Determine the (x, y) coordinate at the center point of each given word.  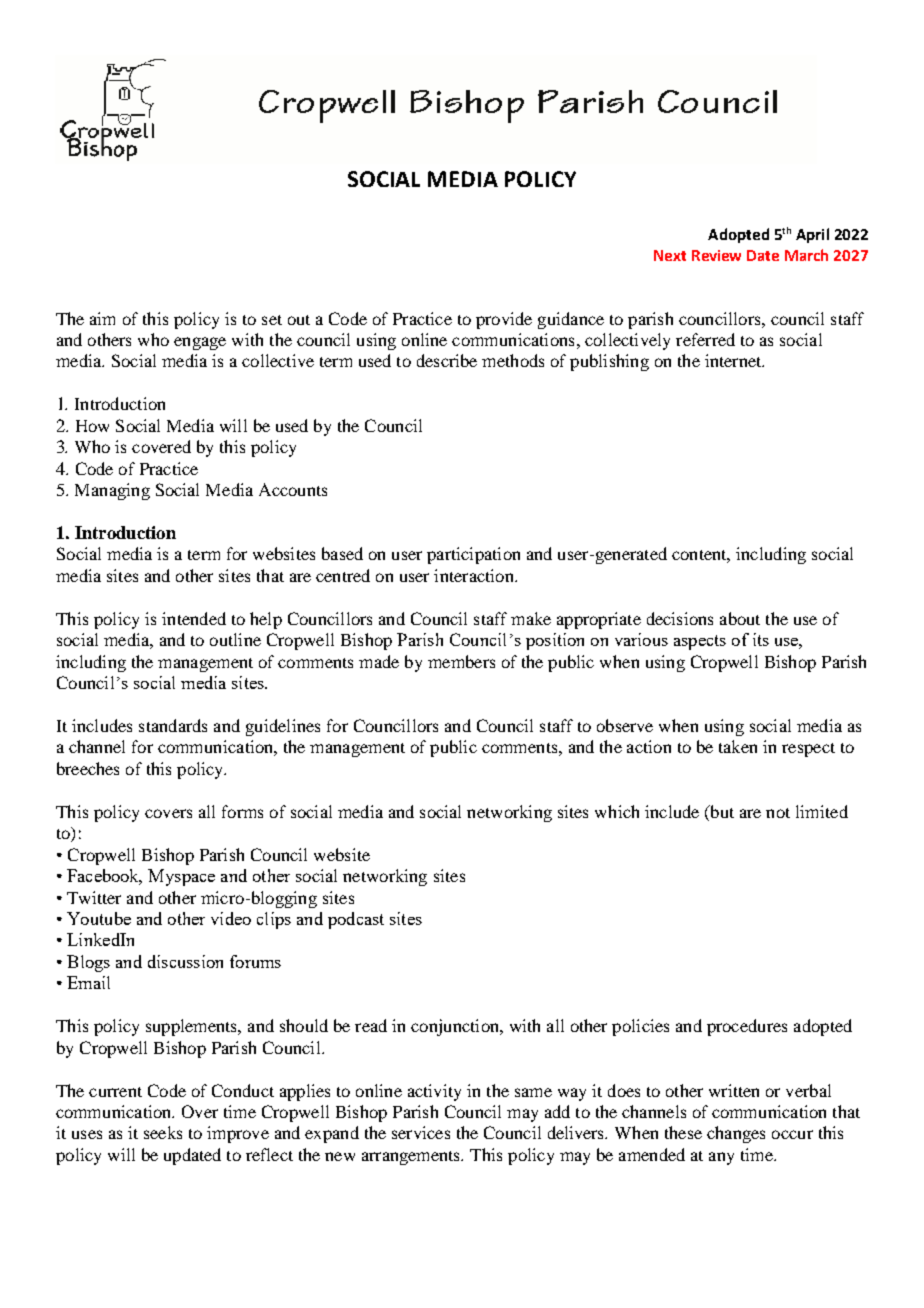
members (461, 661)
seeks (163, 1132)
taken (738, 746)
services (421, 1132)
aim (102, 318)
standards (173, 725)
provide (504, 320)
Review (716, 255)
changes (736, 1134)
